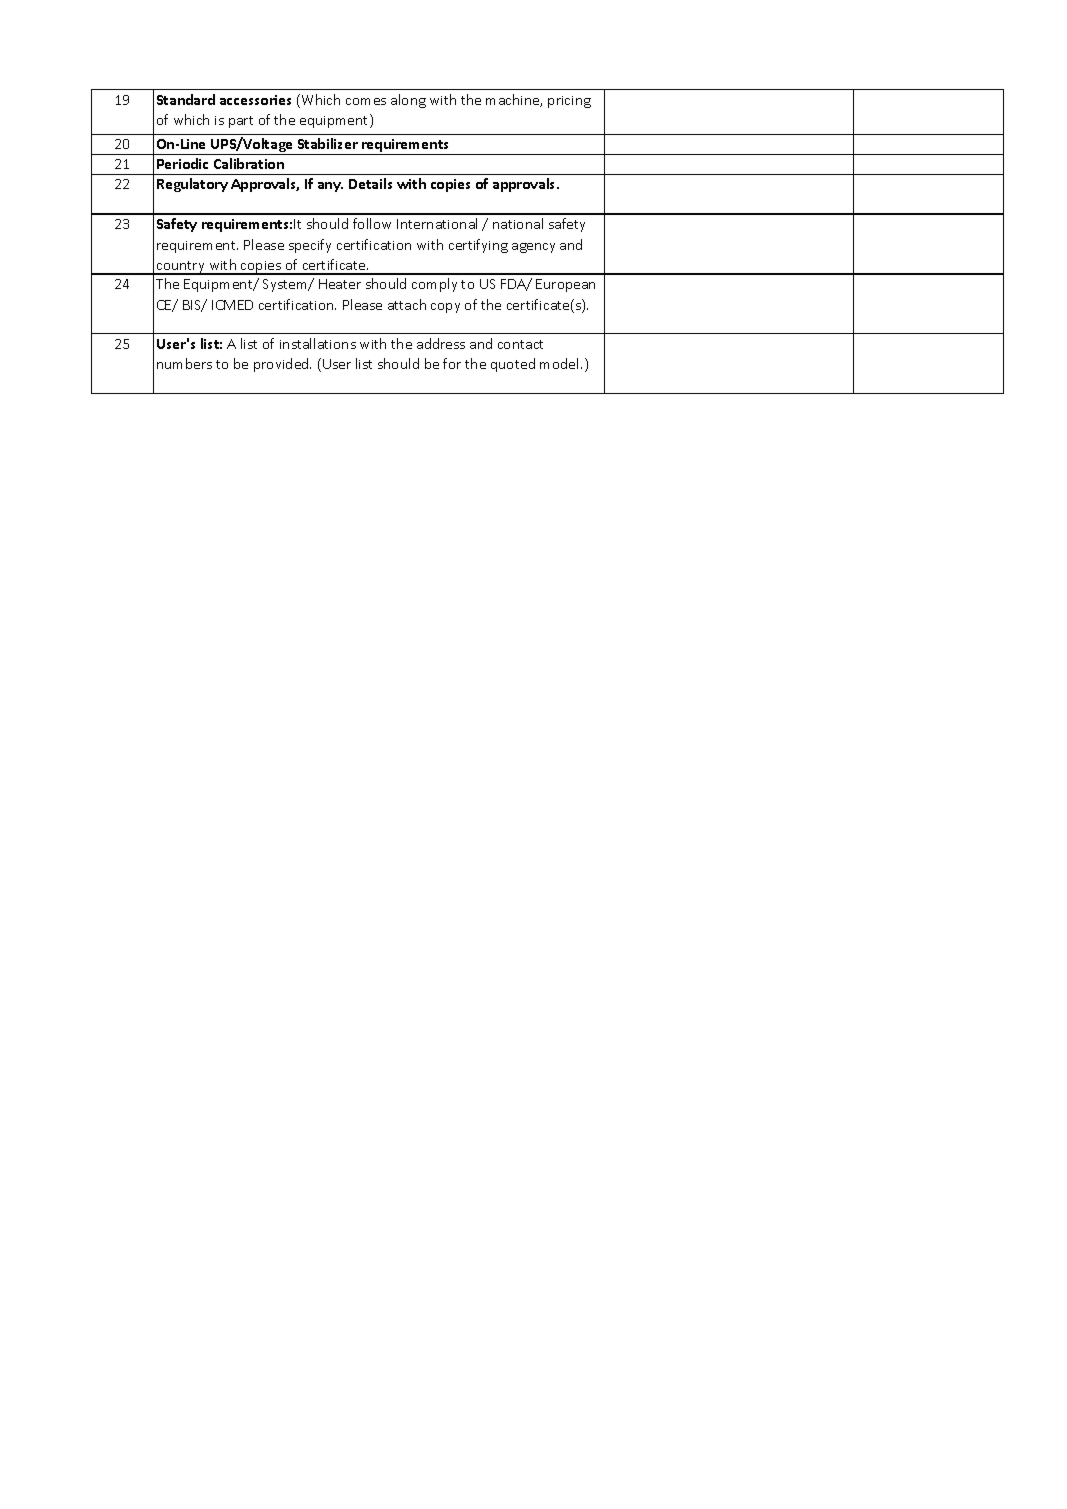  I want to click on pricing, so click(569, 102).
